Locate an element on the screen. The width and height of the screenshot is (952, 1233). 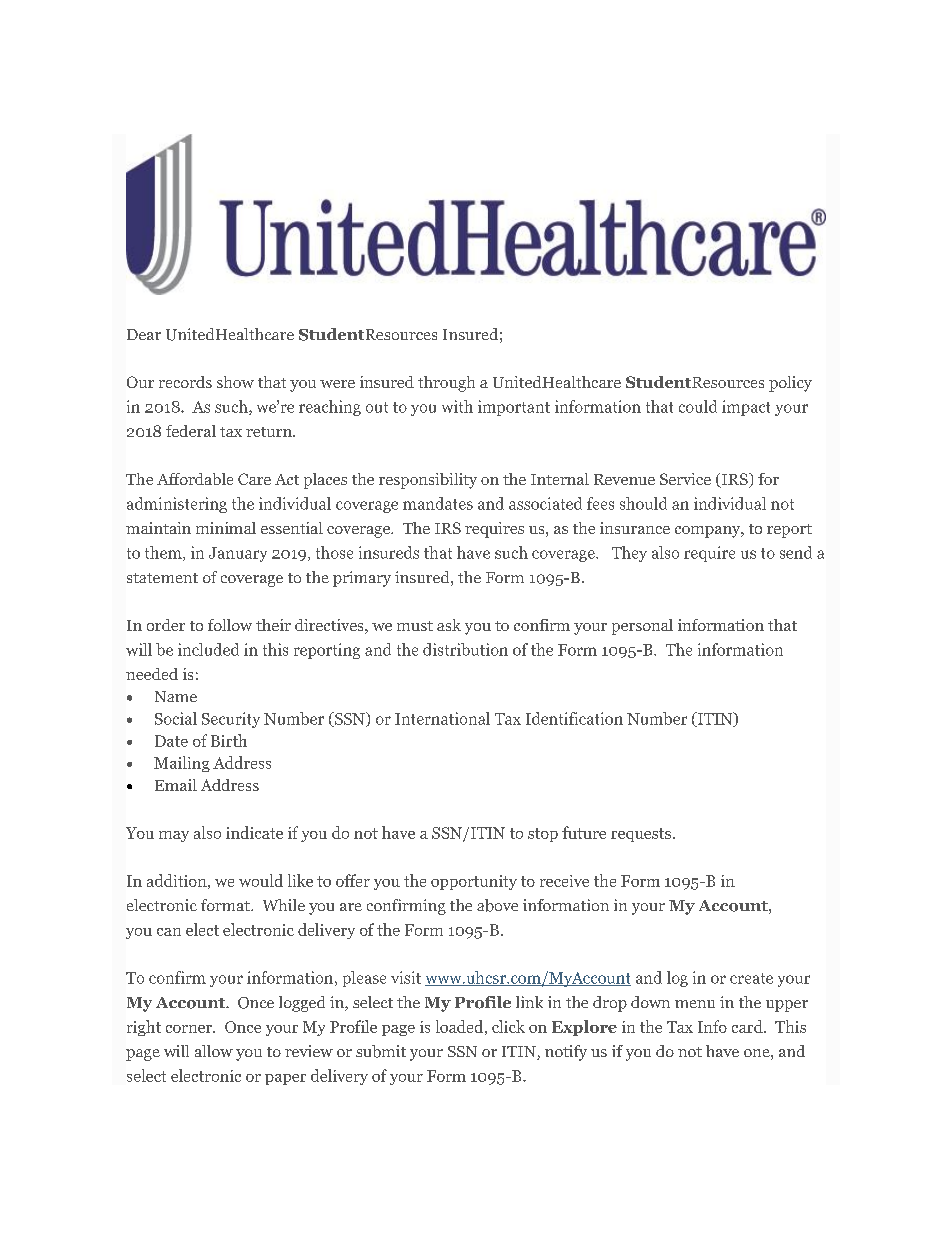
Affordable is located at coordinates (195, 479).
